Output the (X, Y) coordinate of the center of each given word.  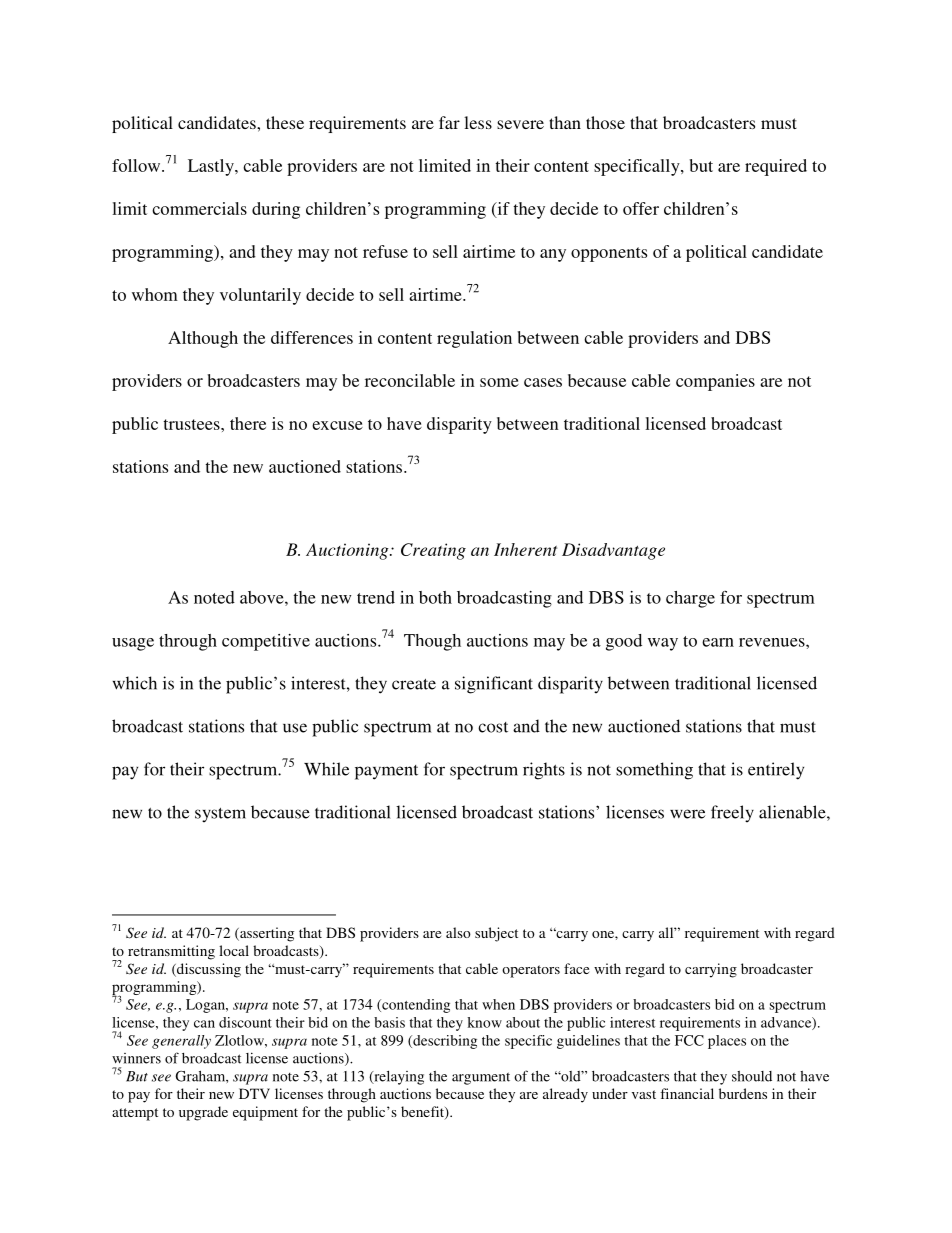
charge (690, 599)
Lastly (212, 167)
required (776, 167)
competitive (266, 642)
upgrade (203, 1113)
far (449, 122)
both (435, 597)
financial (687, 1093)
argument (481, 1078)
